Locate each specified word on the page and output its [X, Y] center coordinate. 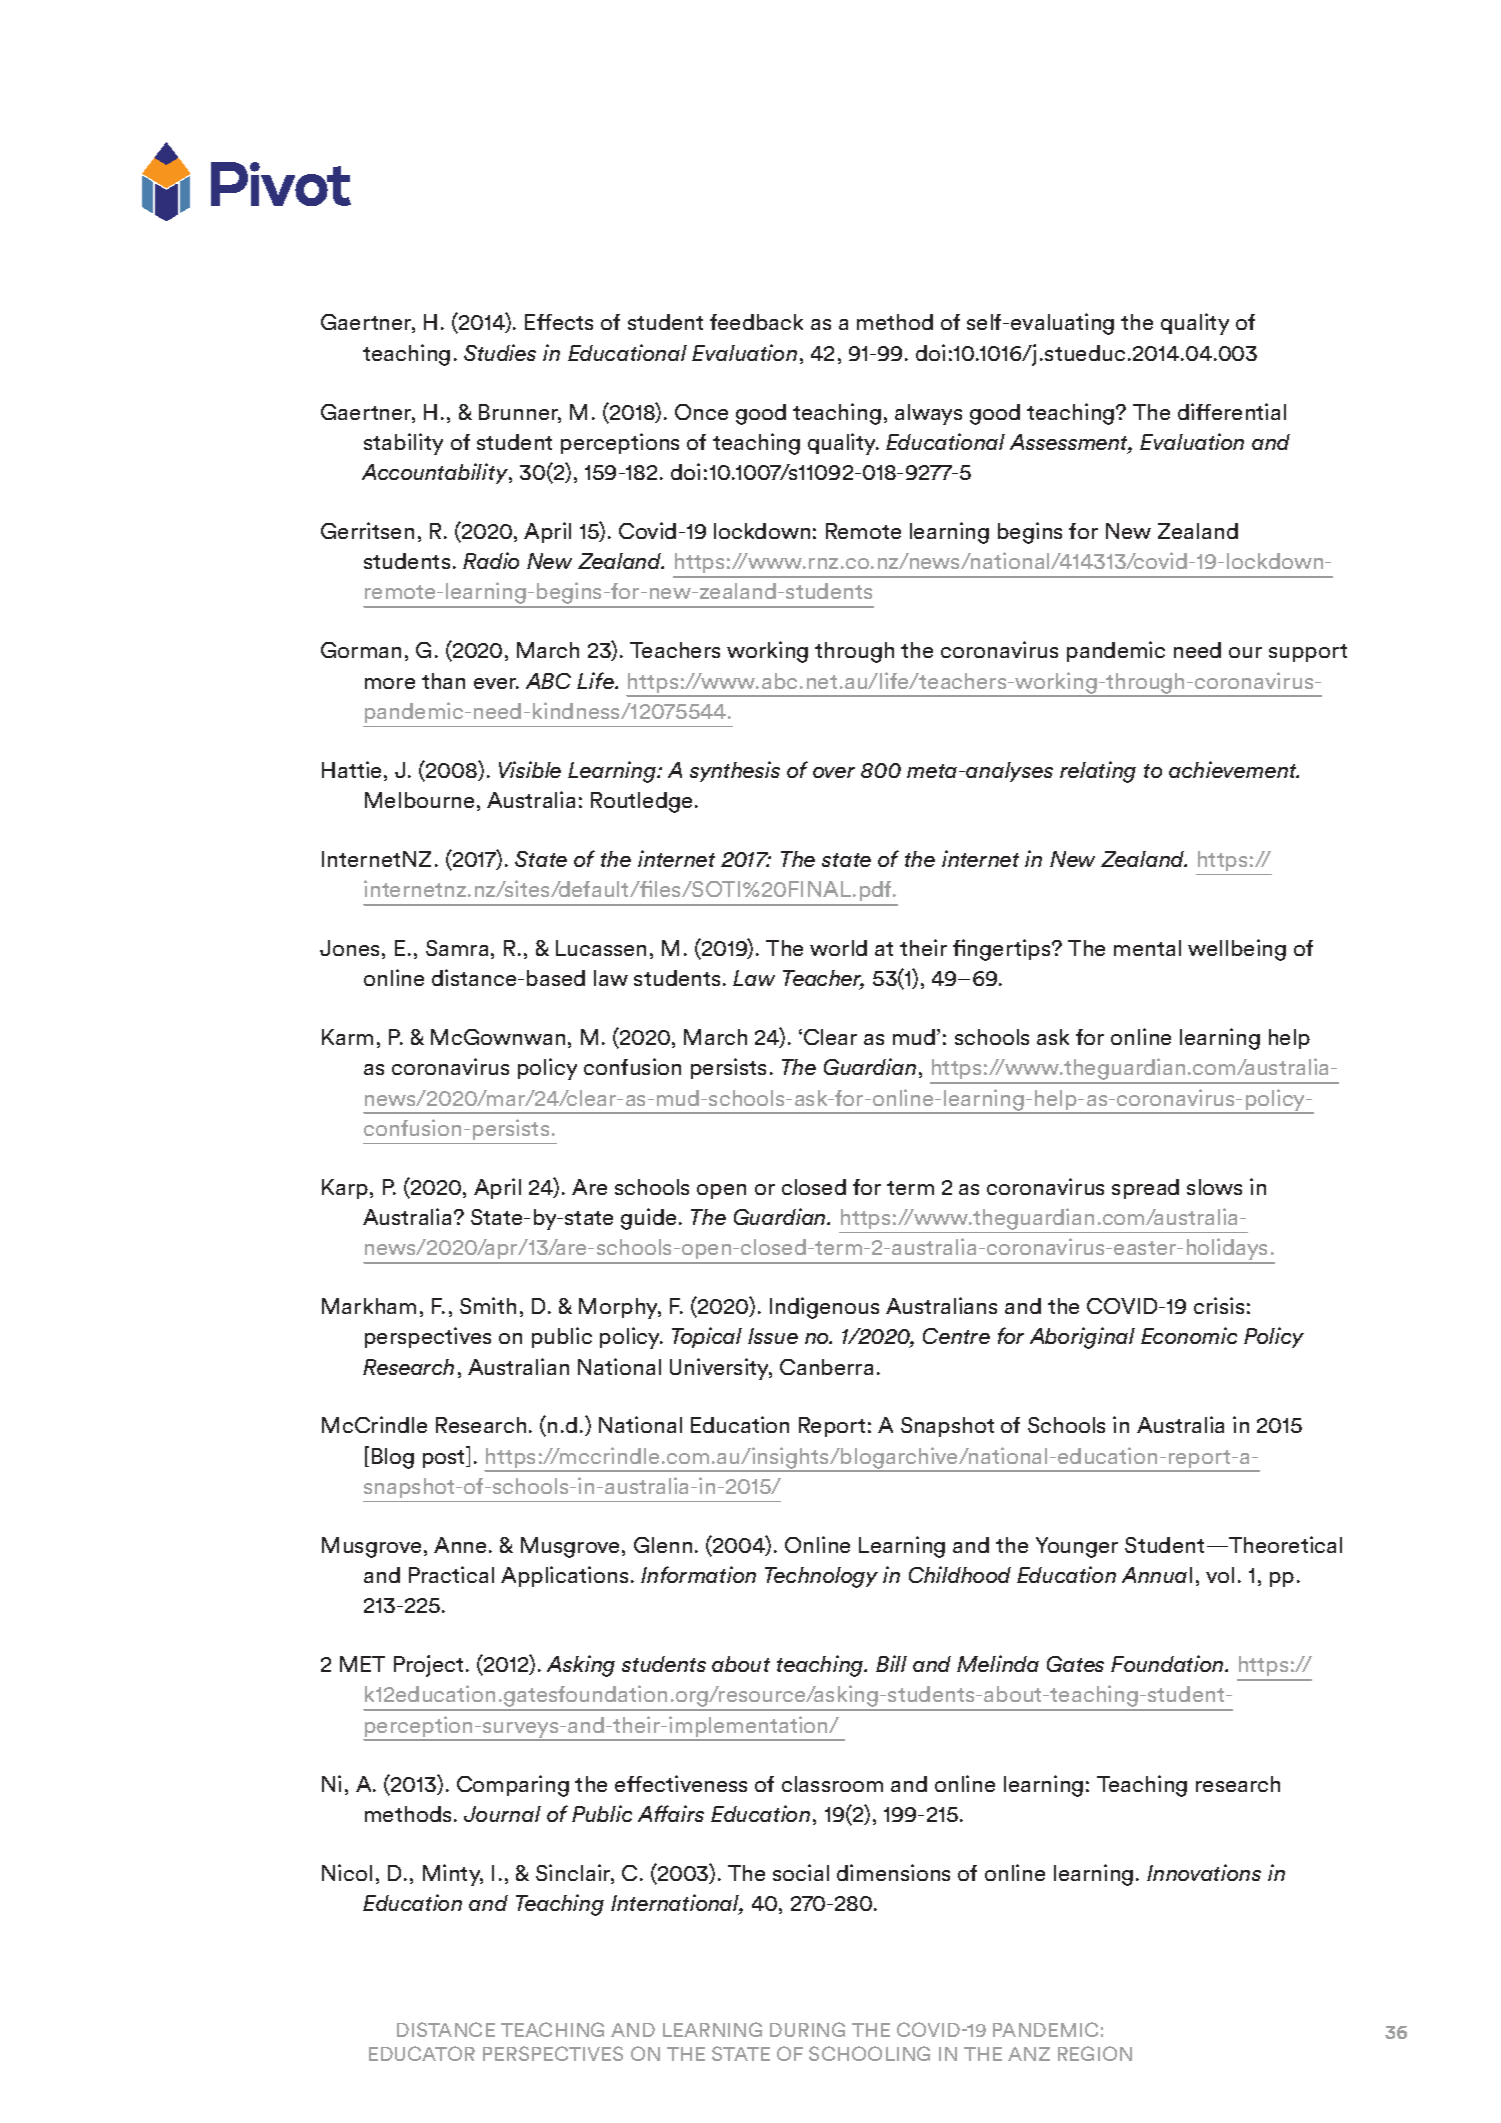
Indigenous [824, 1308]
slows [1214, 1187]
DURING [807, 2029]
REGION [1095, 2053]
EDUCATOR [422, 2053]
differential [1232, 411]
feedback [756, 322]
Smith [488, 1305]
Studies [500, 352]
